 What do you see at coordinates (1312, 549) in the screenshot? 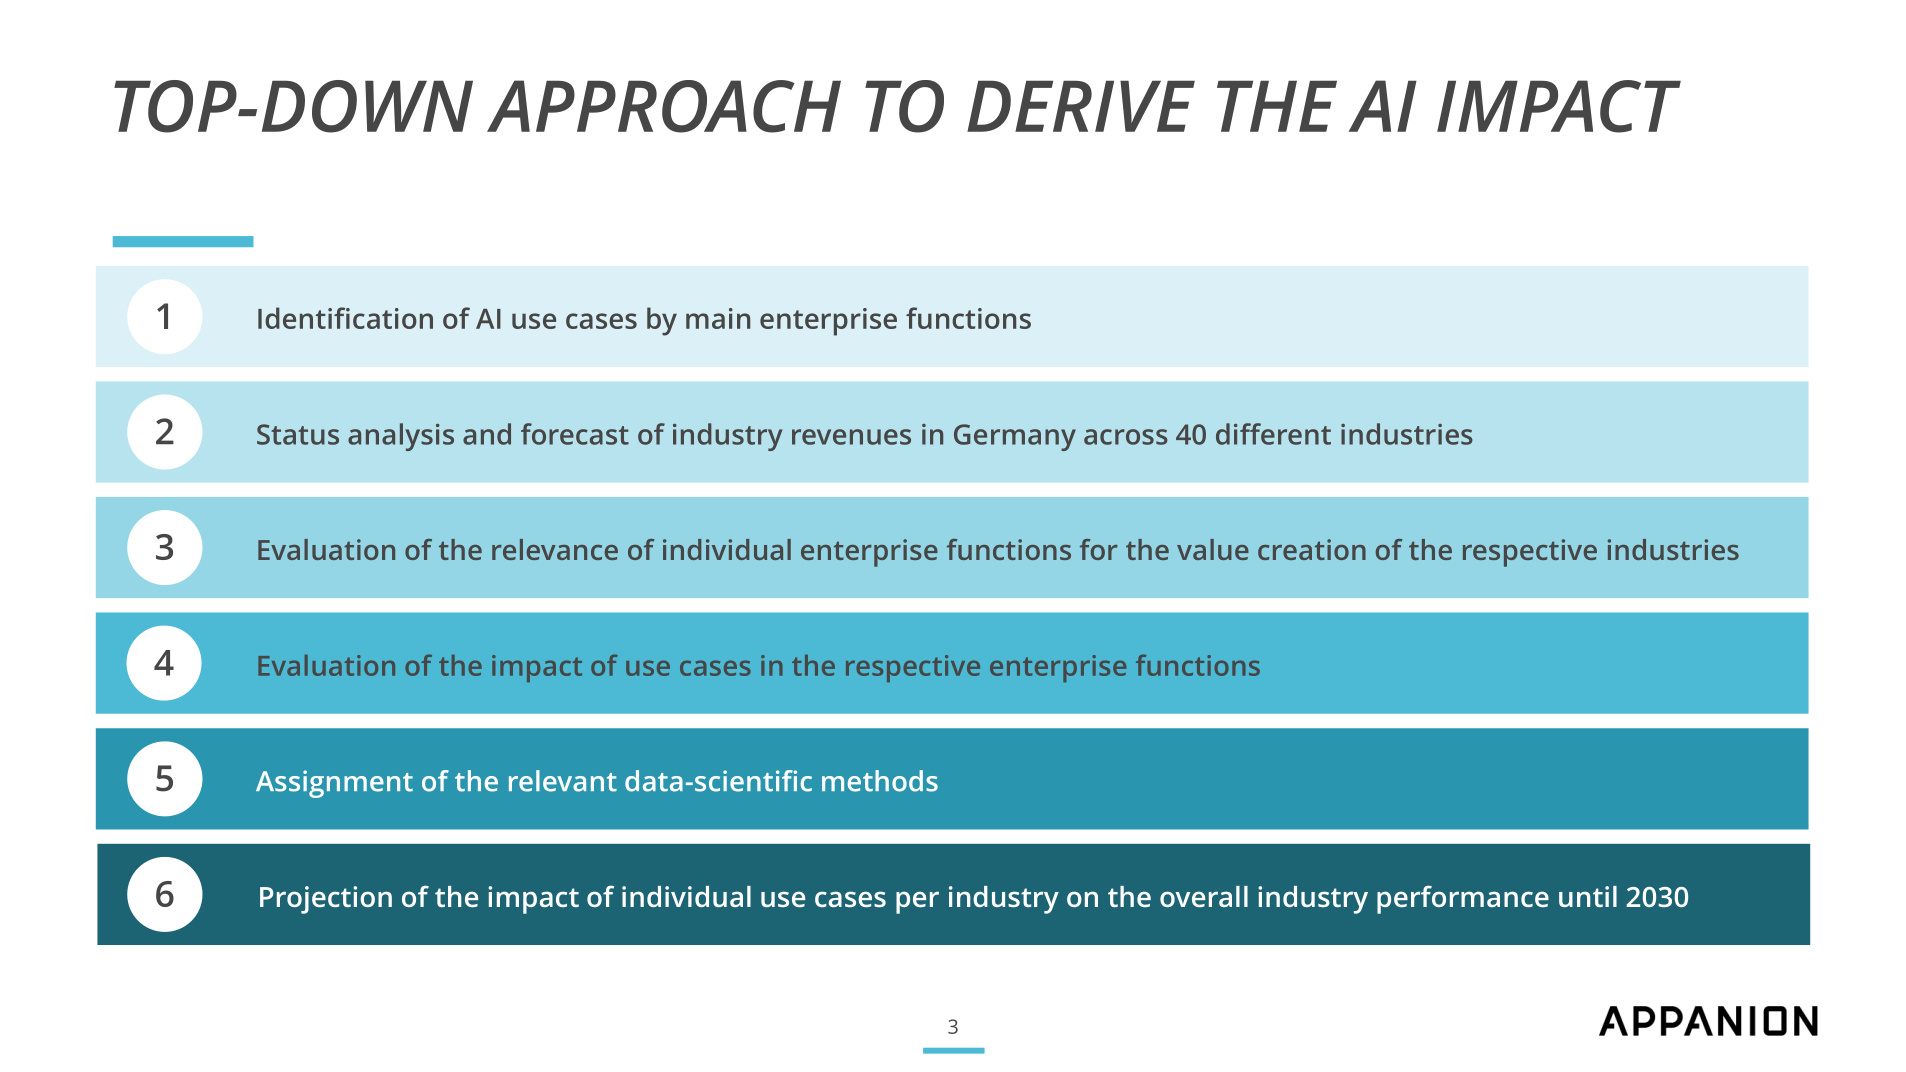
I see `creation` at bounding box center [1312, 549].
